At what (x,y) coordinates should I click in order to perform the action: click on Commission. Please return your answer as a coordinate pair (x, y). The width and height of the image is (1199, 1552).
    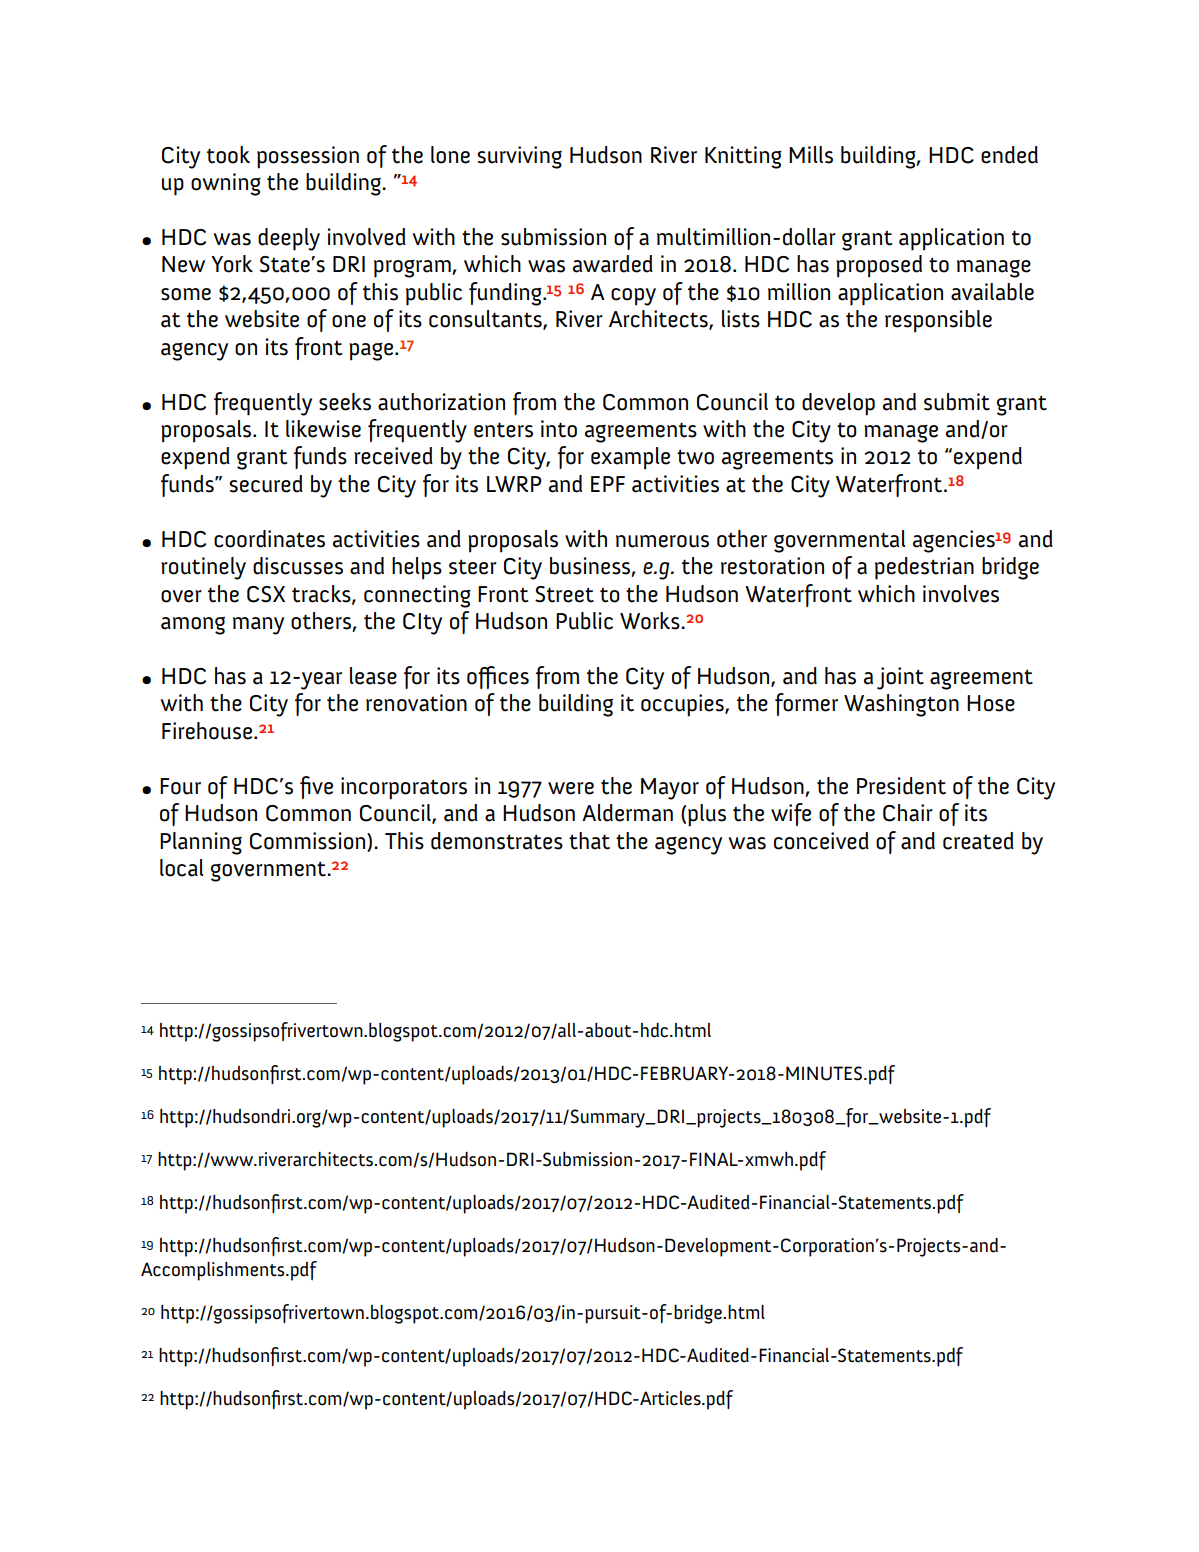
    Looking at the image, I should click on (309, 841).
